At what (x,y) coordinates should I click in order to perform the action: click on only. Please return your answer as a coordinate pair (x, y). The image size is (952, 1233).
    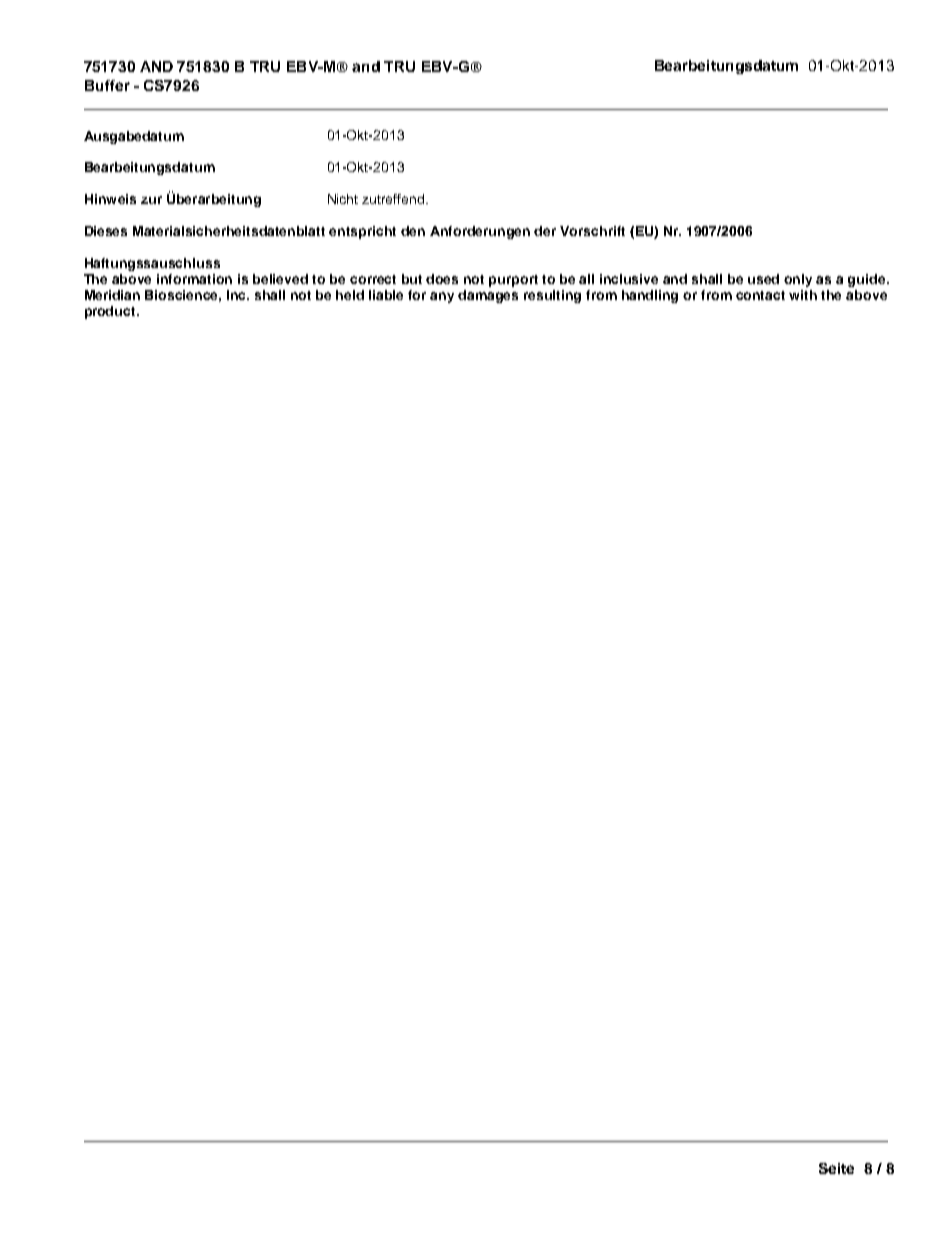
    Looking at the image, I should click on (798, 280).
